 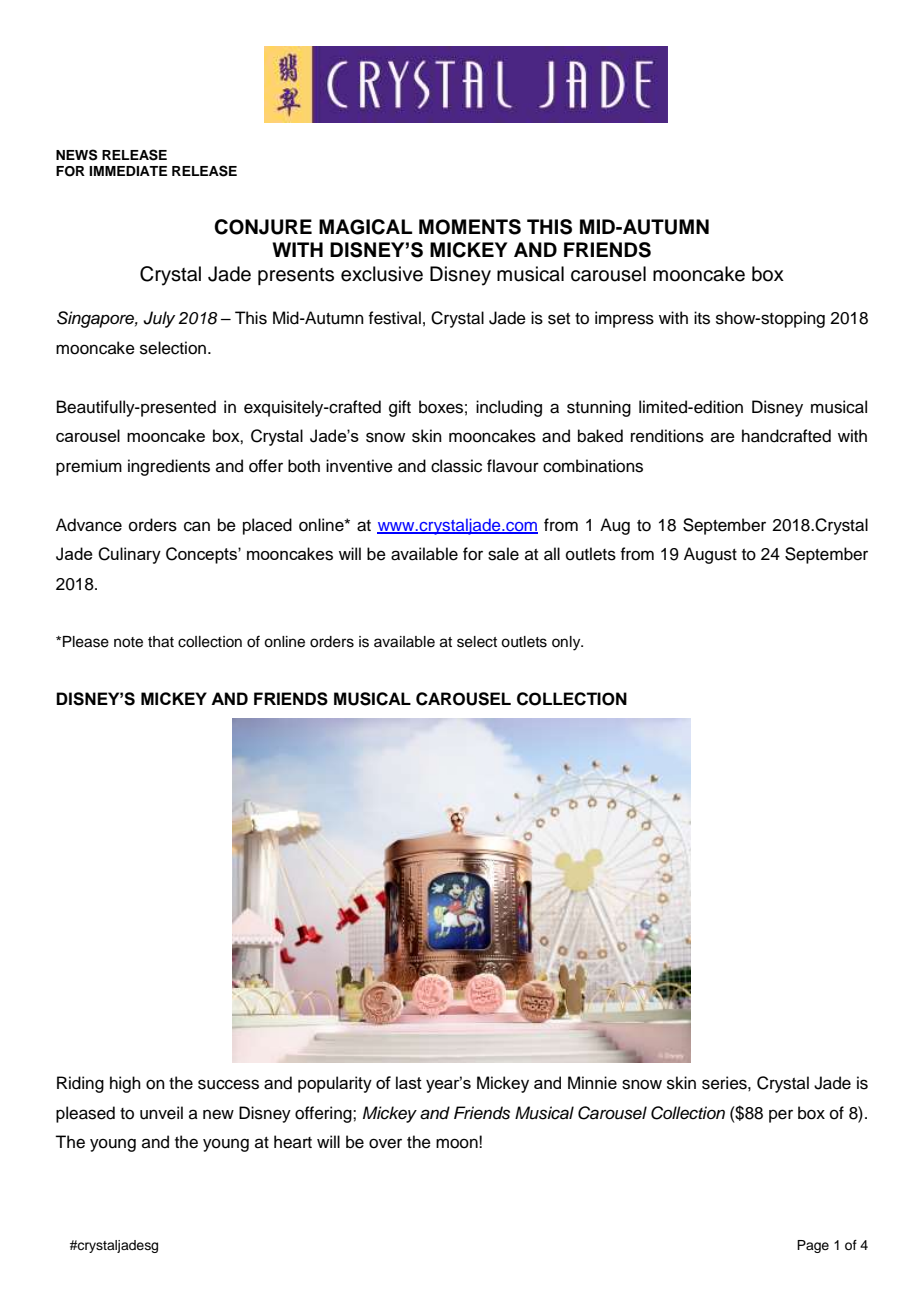 What do you see at coordinates (125, 1084) in the page?
I see `high` at bounding box center [125, 1084].
